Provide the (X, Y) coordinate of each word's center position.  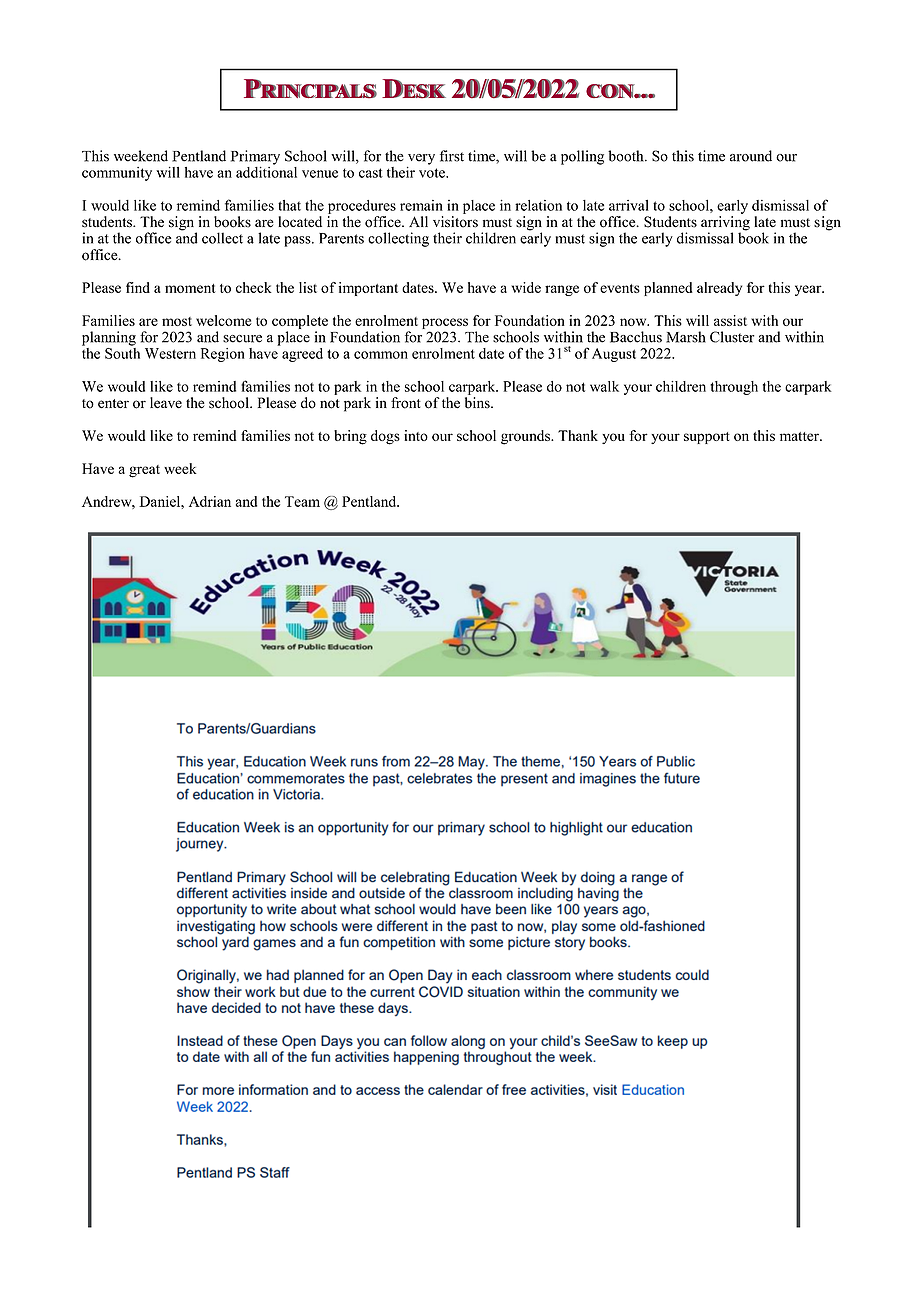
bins (478, 403)
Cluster (732, 337)
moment (190, 288)
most (177, 321)
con (610, 91)
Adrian (210, 501)
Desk (414, 89)
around (751, 156)
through (734, 388)
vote (433, 173)
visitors (455, 222)
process (445, 323)
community (117, 174)
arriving (725, 224)
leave (166, 403)
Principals (310, 89)
